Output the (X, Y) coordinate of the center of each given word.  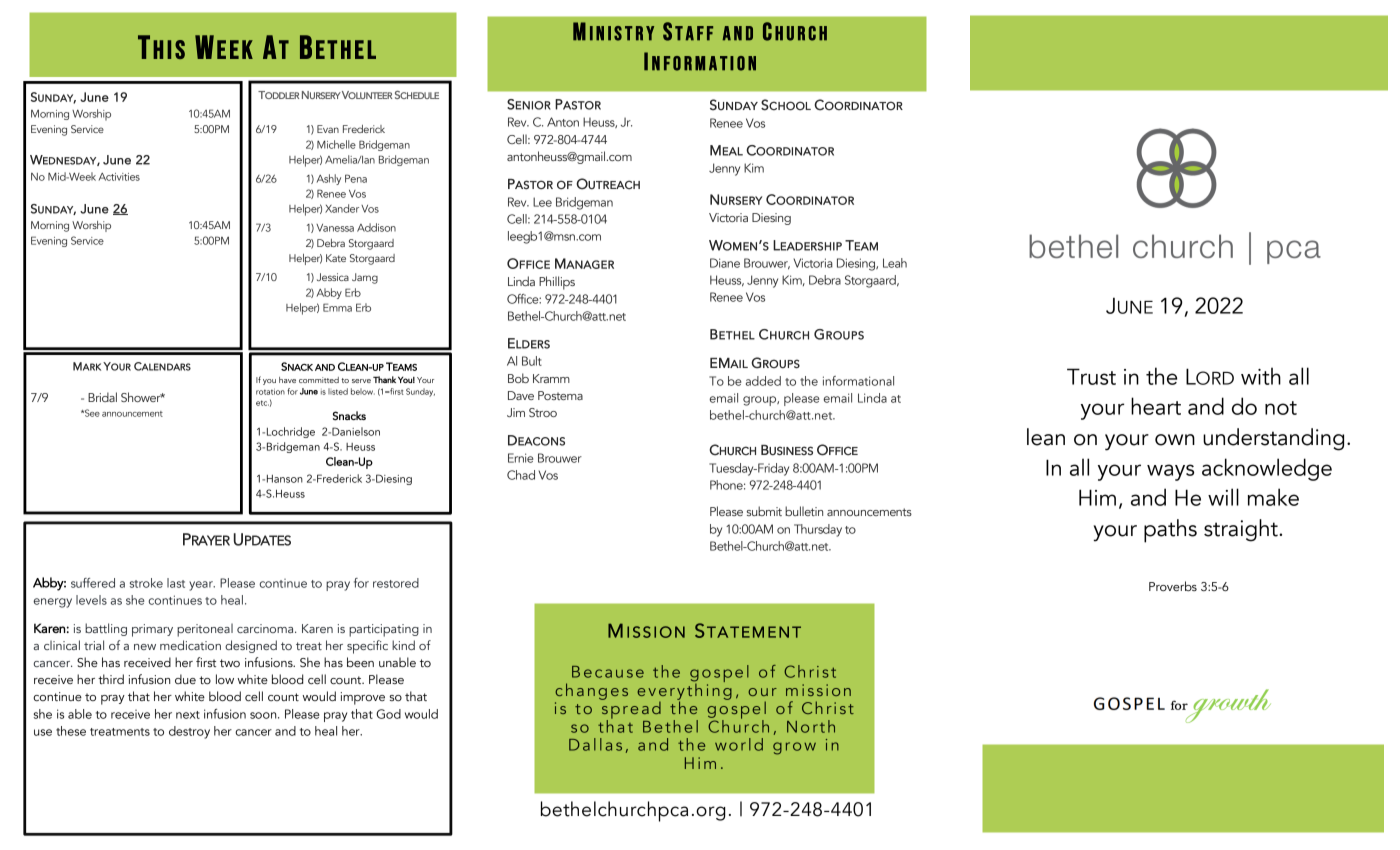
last (176, 583)
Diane (725, 263)
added (763, 381)
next (188, 715)
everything (684, 691)
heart (1156, 406)
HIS (169, 49)
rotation (270, 391)
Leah (895, 263)
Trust (1091, 376)
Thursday (818, 530)
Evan (328, 129)
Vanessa (335, 228)
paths (1170, 531)
